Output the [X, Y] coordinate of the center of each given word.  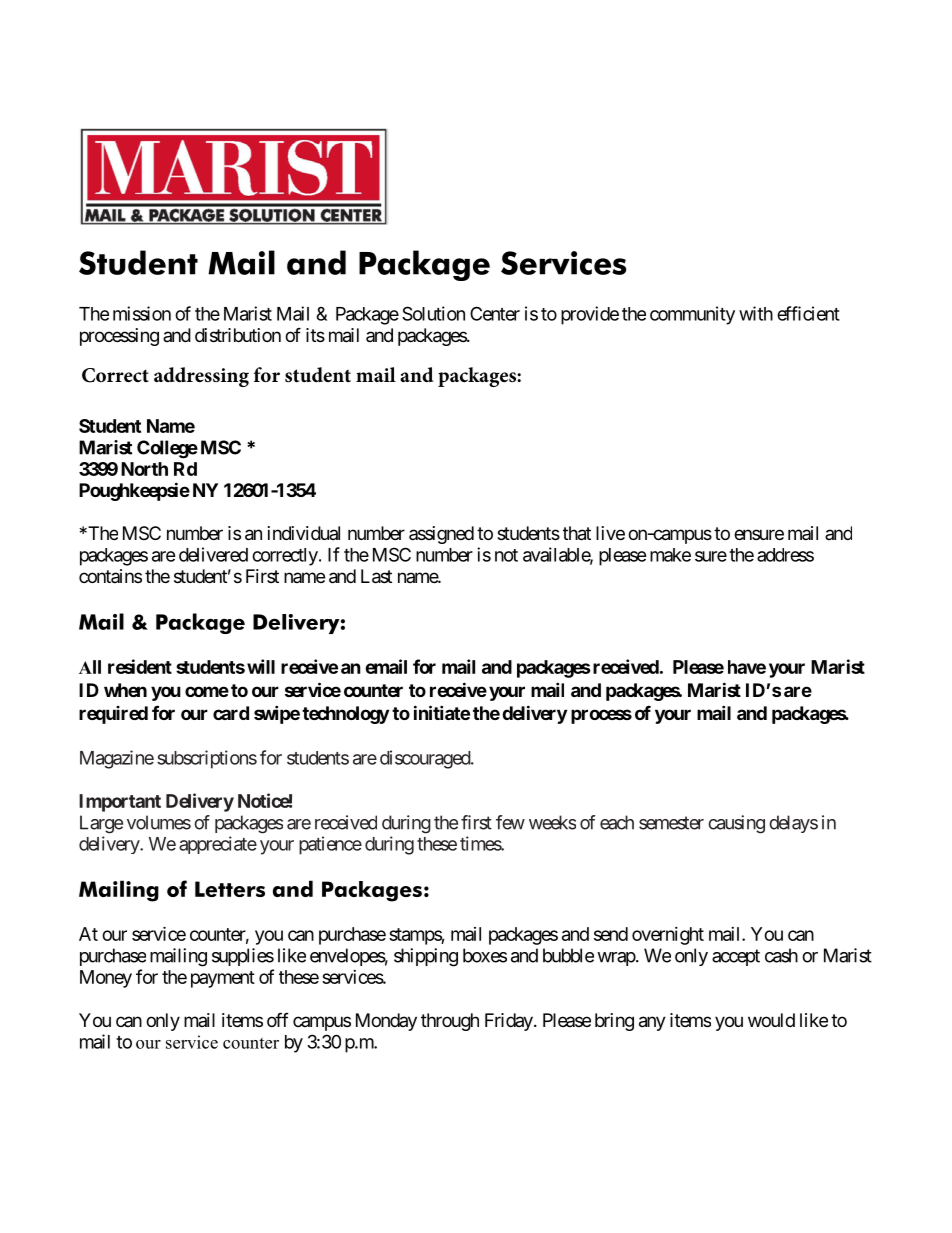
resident [140, 666]
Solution [433, 313]
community [692, 315]
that [577, 533]
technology [345, 715]
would [771, 1020]
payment [223, 979]
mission [142, 313]
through [450, 1022]
